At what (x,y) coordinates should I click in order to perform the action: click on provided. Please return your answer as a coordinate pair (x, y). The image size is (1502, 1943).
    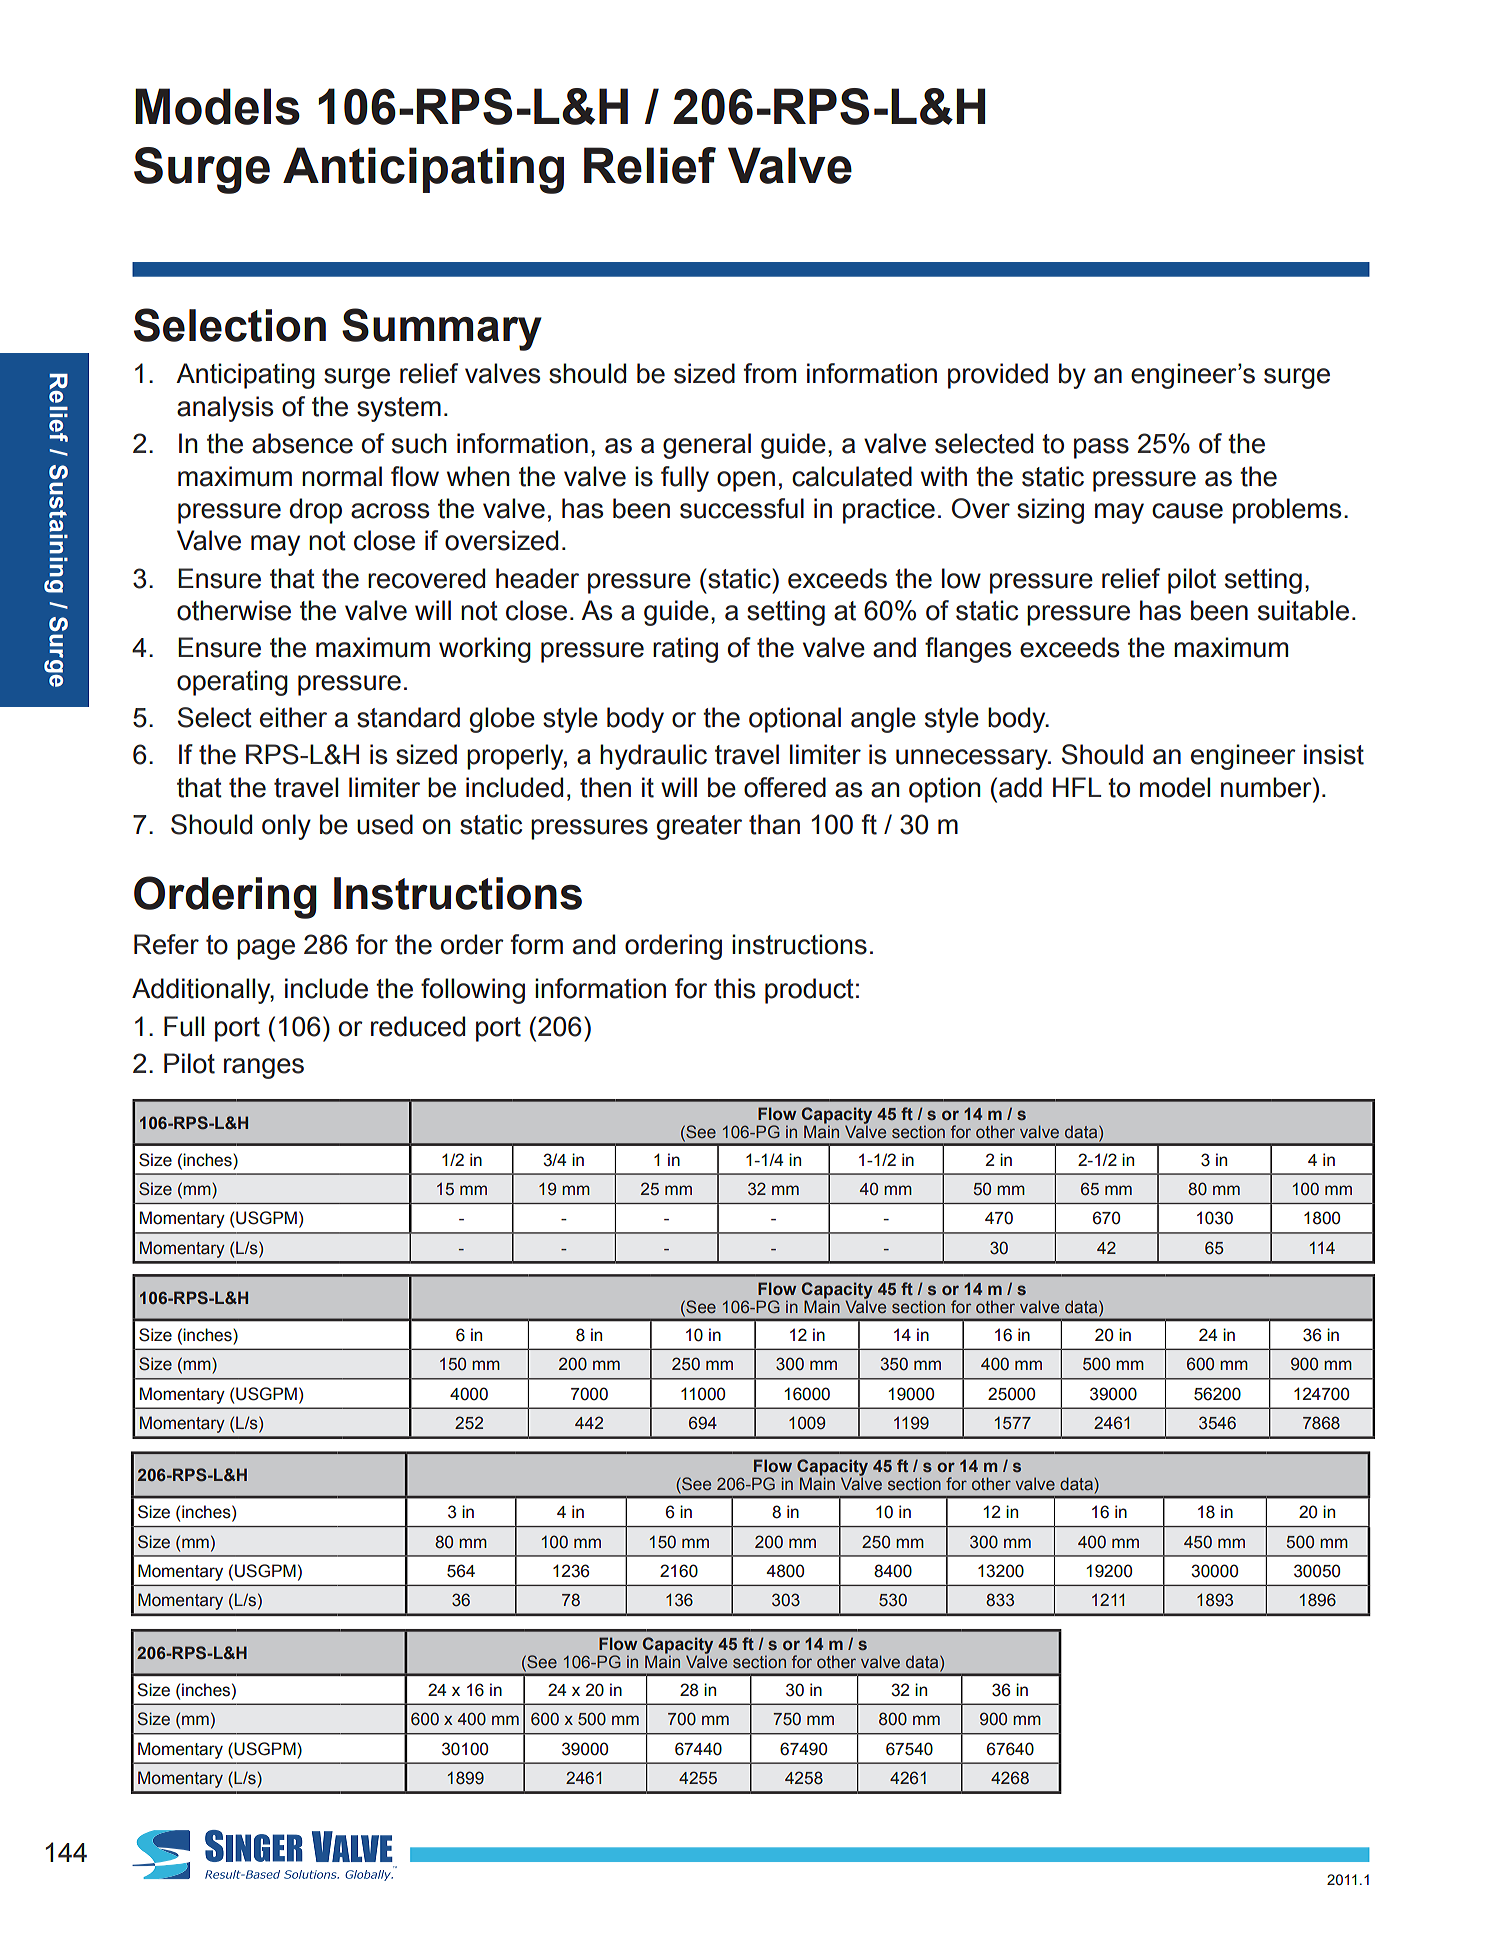
    Looking at the image, I should click on (998, 376).
